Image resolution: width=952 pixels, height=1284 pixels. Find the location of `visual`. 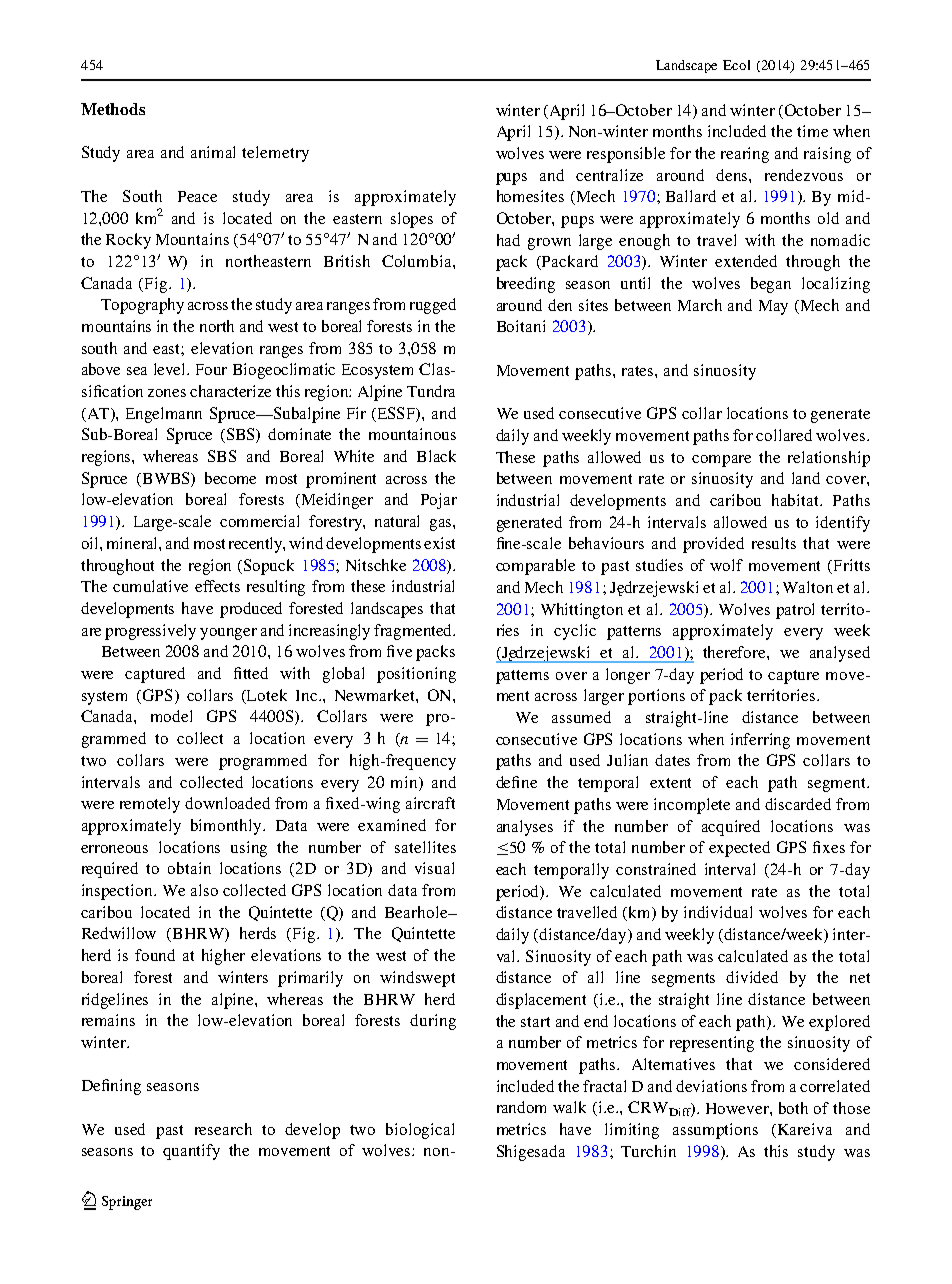

visual is located at coordinates (434, 868).
